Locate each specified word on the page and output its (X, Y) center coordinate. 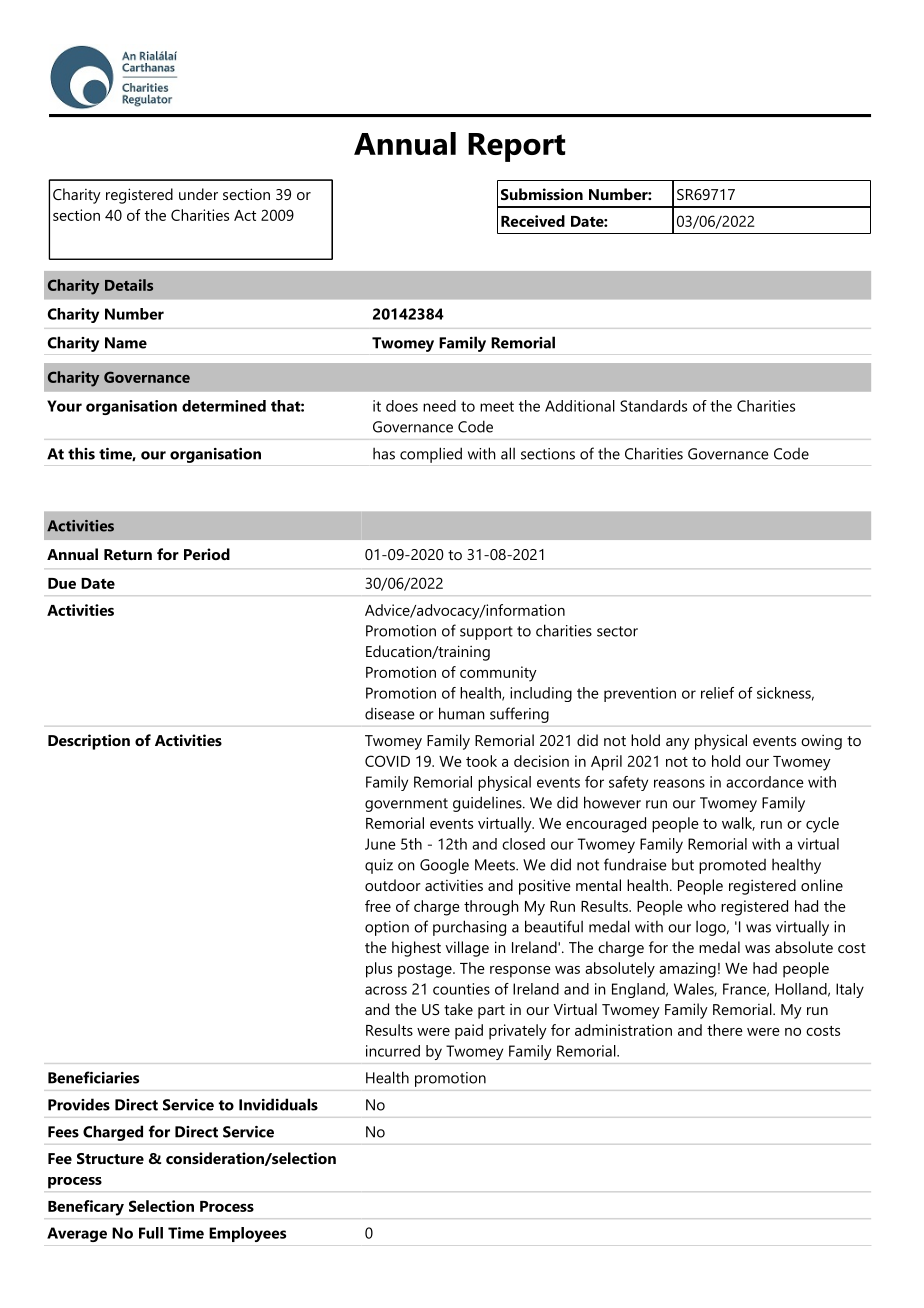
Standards (653, 406)
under (198, 194)
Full (151, 1233)
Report (516, 147)
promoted (732, 866)
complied (431, 455)
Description (89, 742)
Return (128, 554)
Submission (542, 194)
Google (444, 866)
